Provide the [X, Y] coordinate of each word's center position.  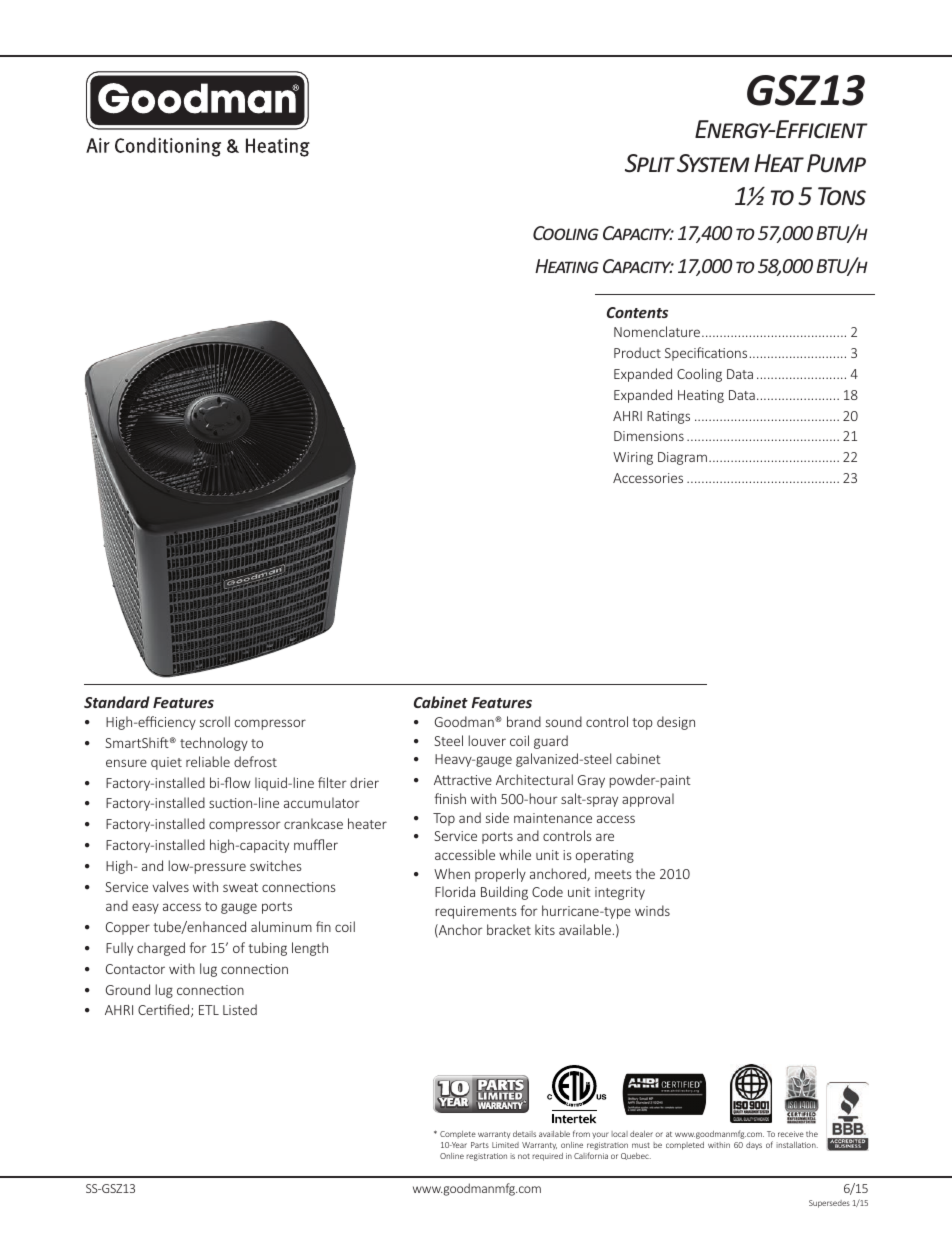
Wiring [633, 458]
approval [648, 800]
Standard [117, 702]
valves [170, 886]
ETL [209, 1010]
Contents [637, 312]
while [515, 854]
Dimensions [649, 436]
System [713, 163]
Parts [480, 1145]
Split [650, 163]
